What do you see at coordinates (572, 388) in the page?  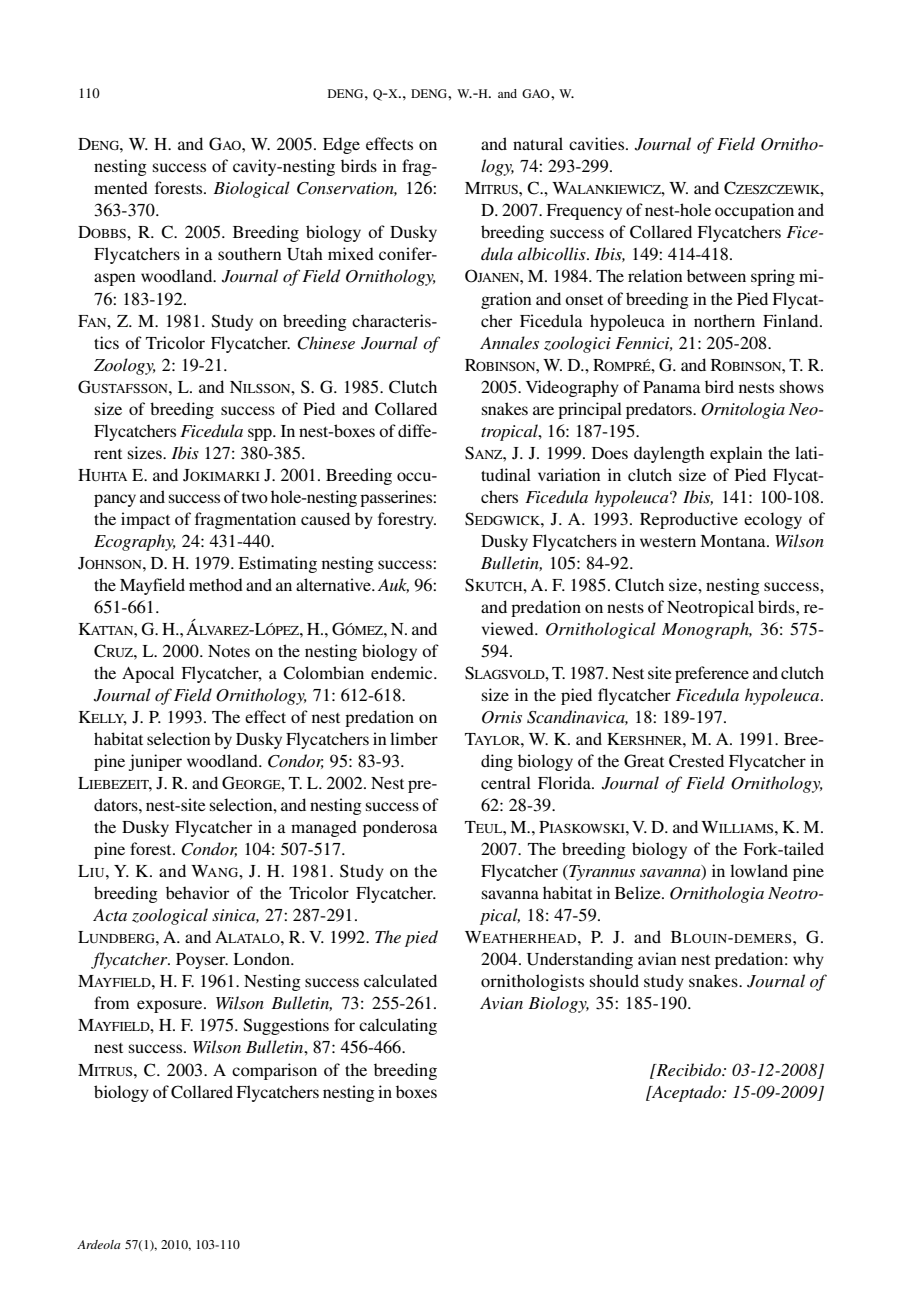 I see `Videography` at bounding box center [572, 388].
